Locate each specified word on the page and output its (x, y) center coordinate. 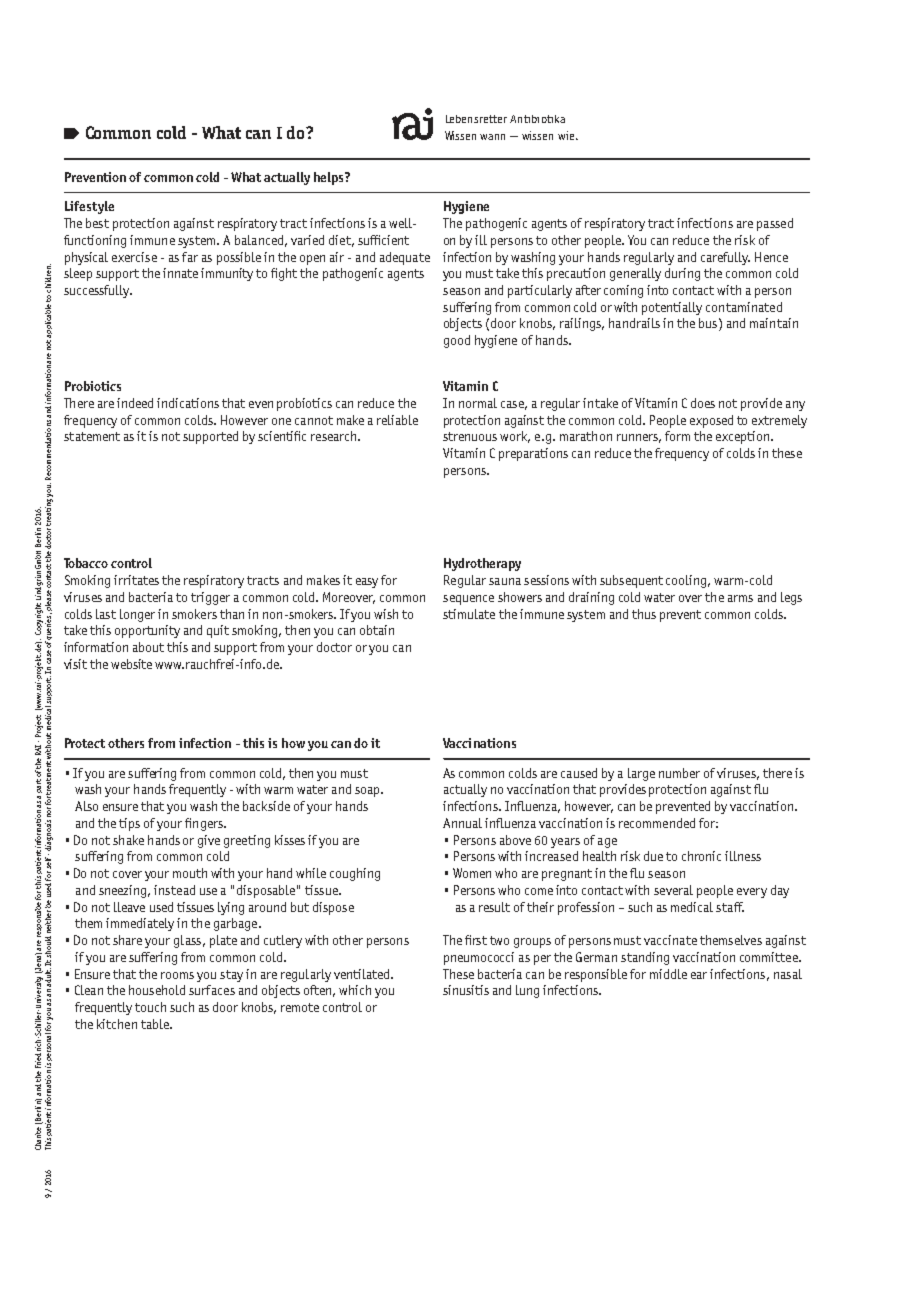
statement (92, 436)
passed (775, 224)
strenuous (470, 436)
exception (744, 437)
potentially (672, 308)
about (148, 647)
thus (644, 614)
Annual (462, 823)
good (457, 341)
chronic (701, 856)
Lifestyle (89, 207)
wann (492, 137)
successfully (98, 291)
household (157, 990)
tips (129, 824)
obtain (377, 630)
